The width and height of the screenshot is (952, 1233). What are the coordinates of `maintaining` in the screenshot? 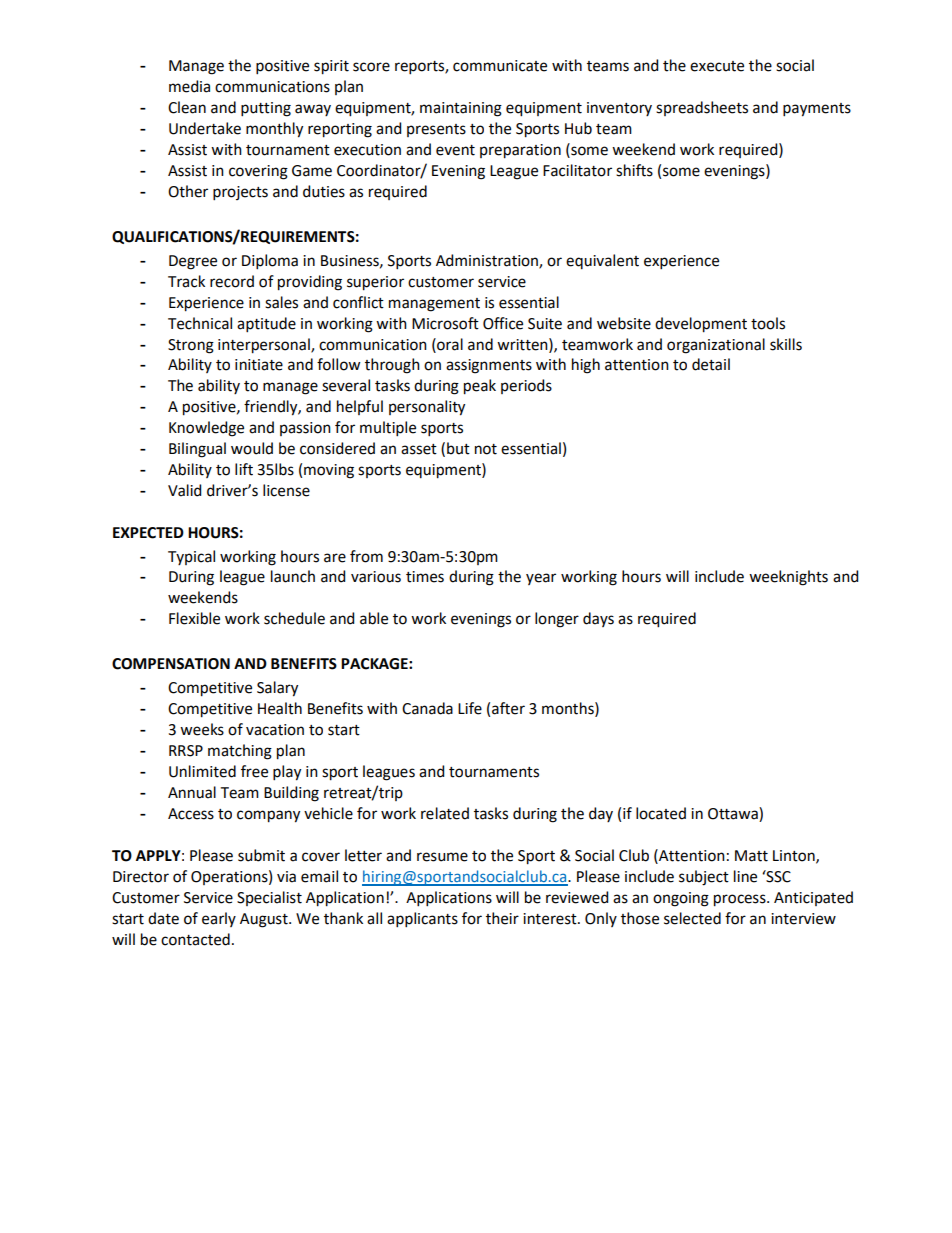 It's located at (461, 109).
